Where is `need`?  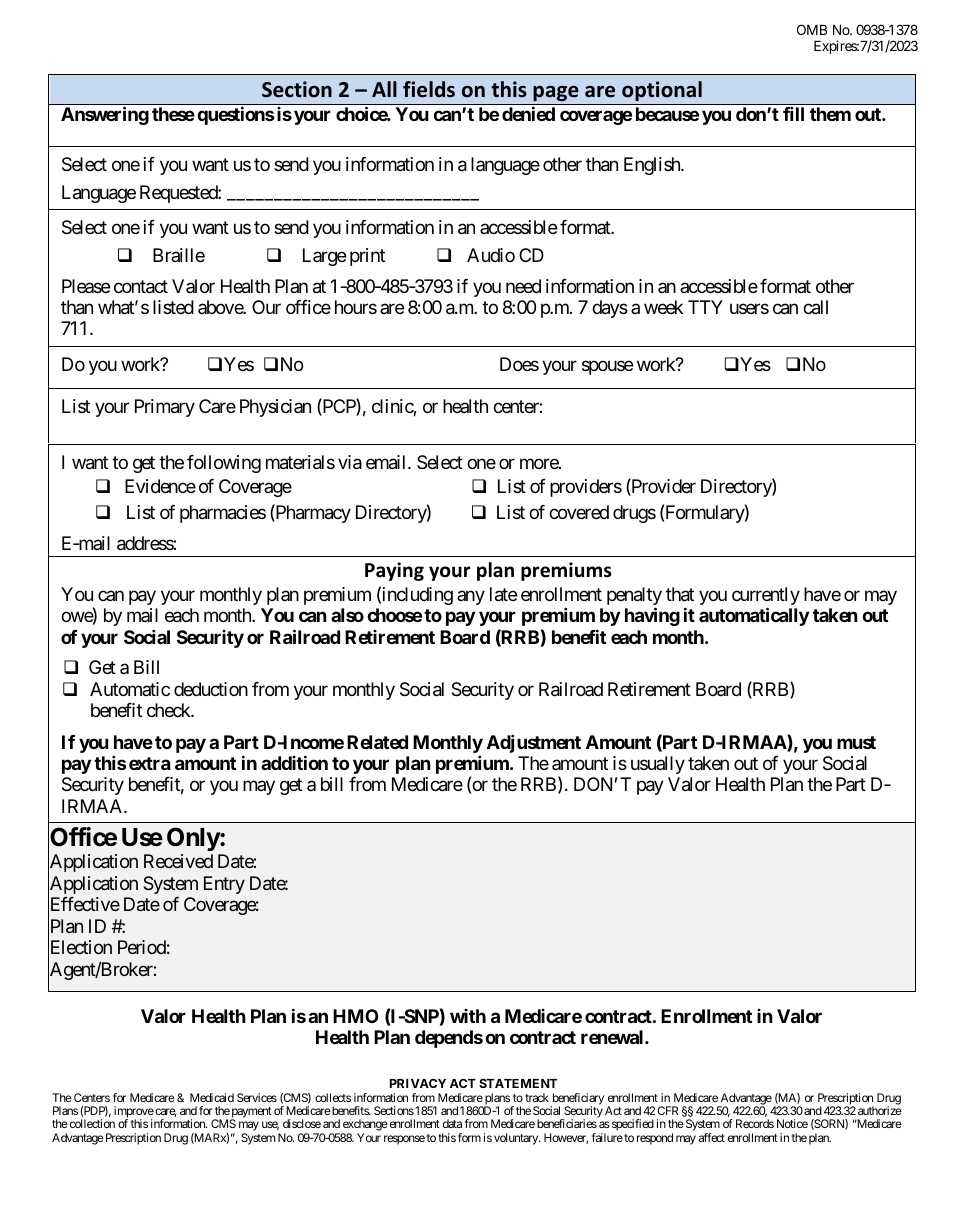 need is located at coordinates (523, 286).
